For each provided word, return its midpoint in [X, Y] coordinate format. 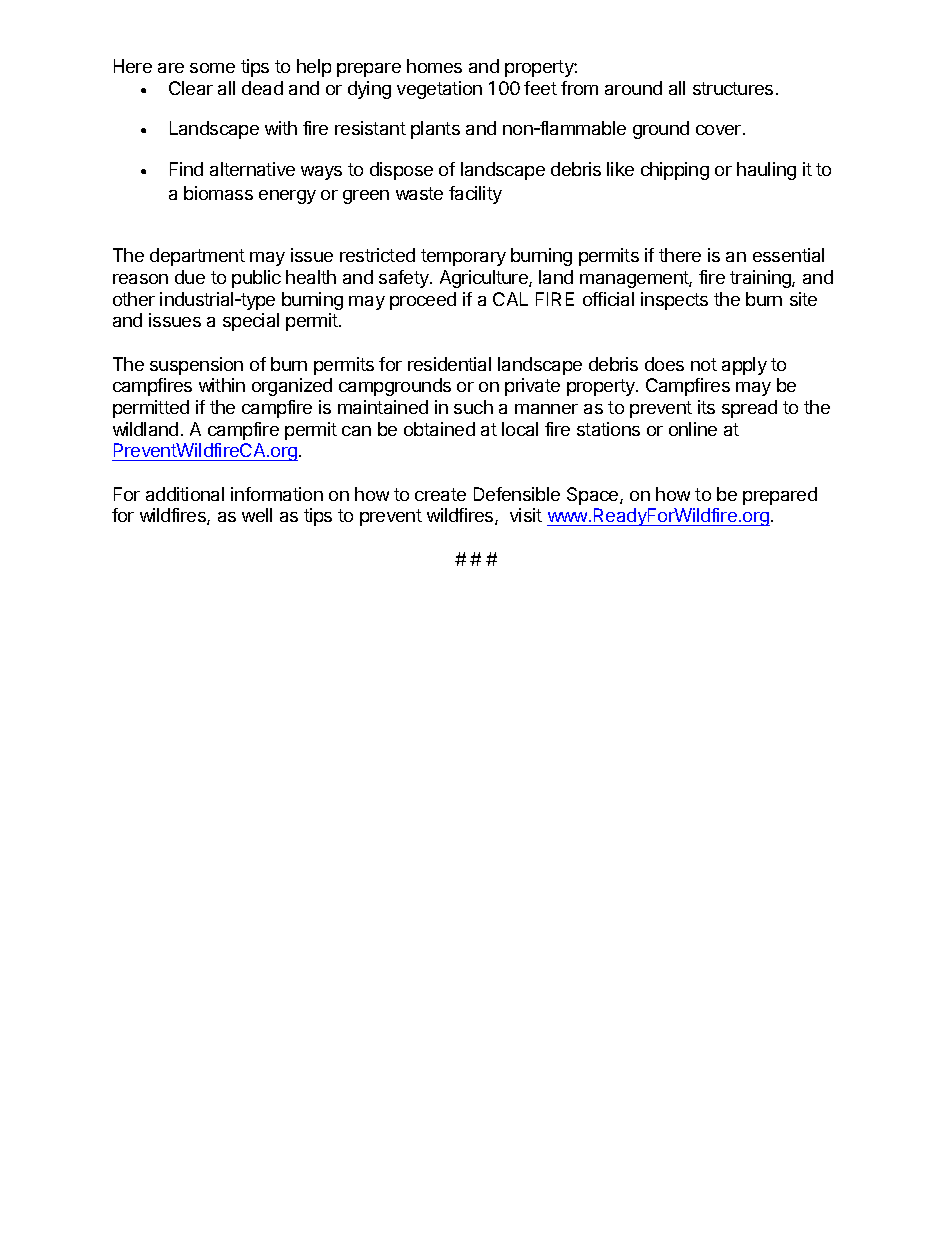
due [190, 277]
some [212, 68]
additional [185, 494]
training [761, 279]
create [440, 494]
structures [733, 88]
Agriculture [485, 279]
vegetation [439, 90]
